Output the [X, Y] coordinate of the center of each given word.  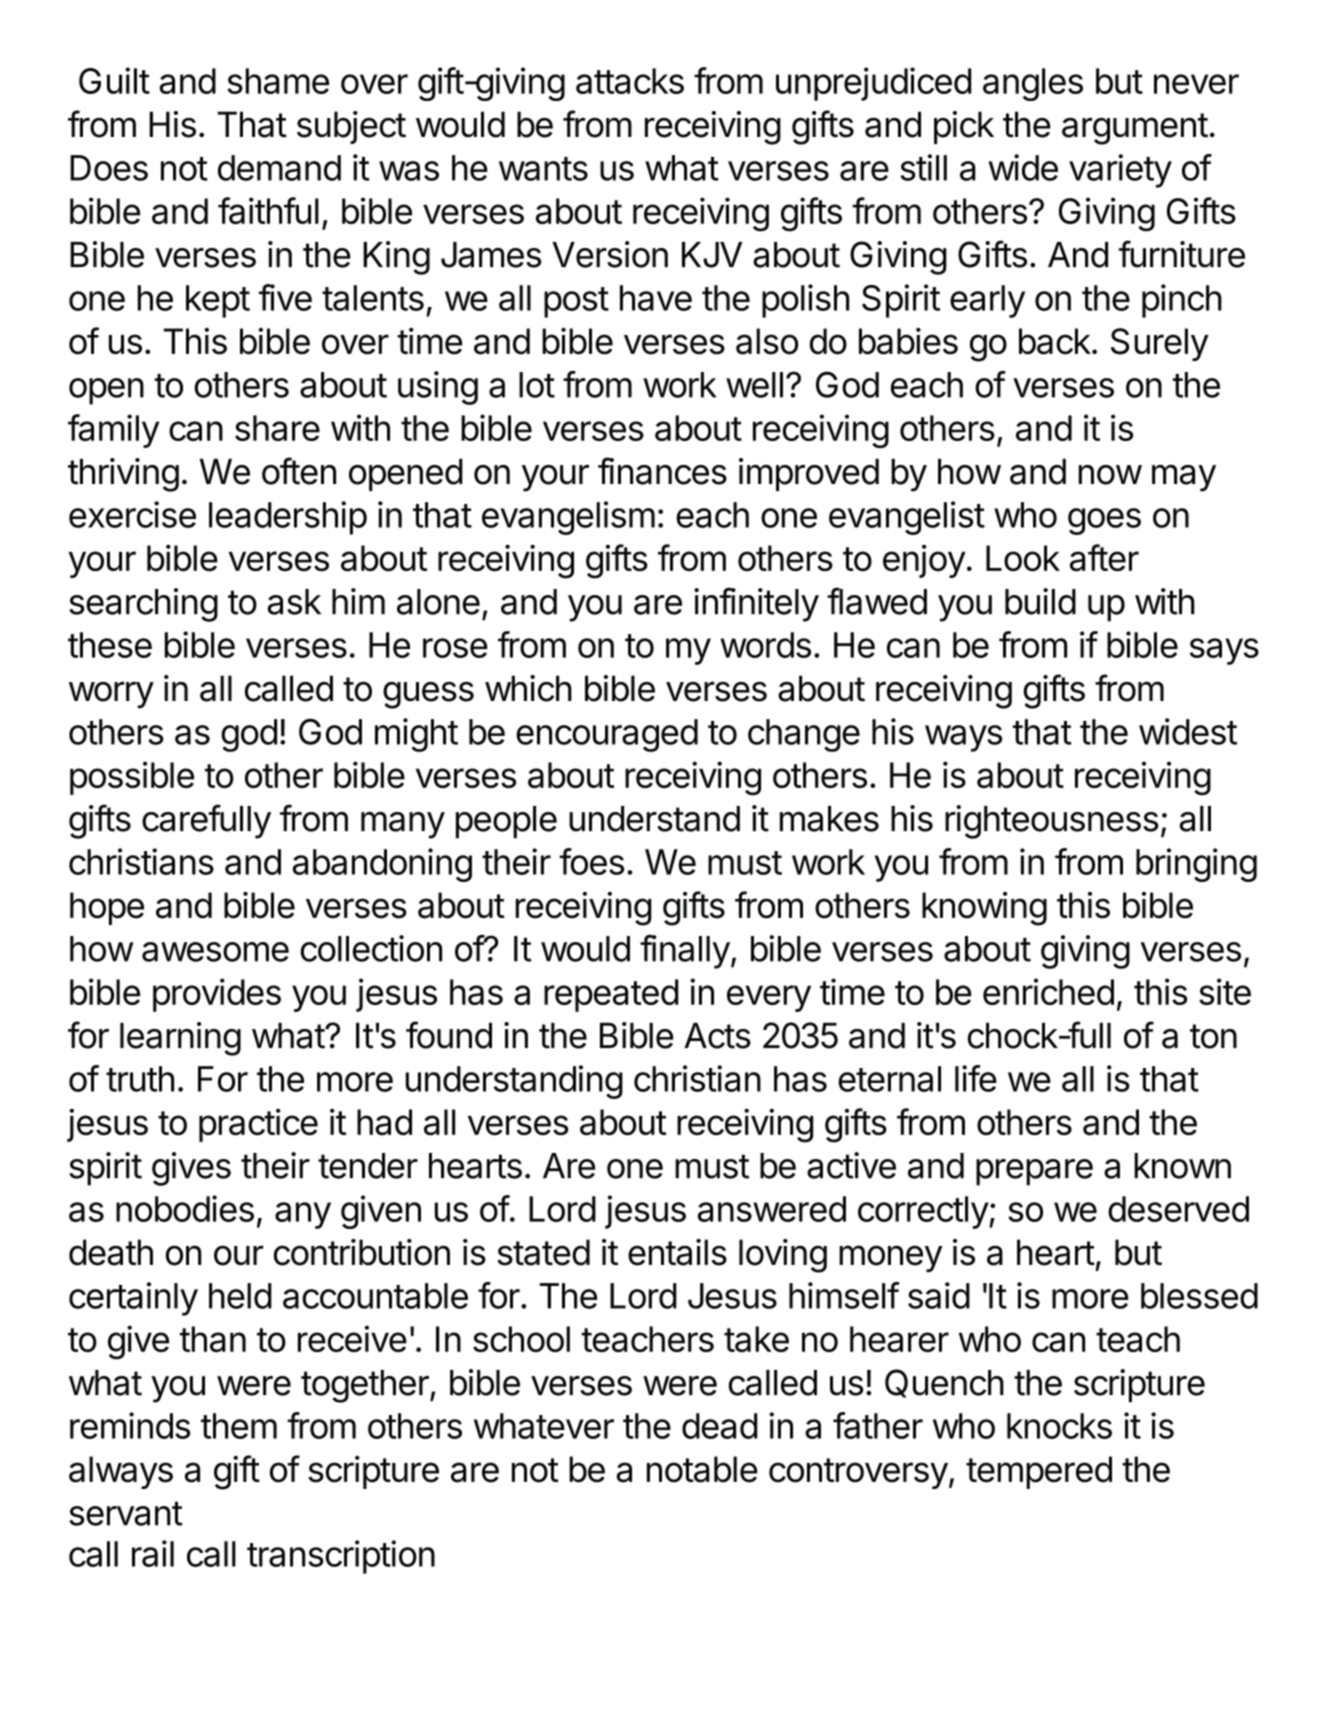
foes [591, 861]
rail [153, 1553]
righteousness [1051, 822]
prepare [1034, 1172]
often [299, 471]
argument [1135, 129]
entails [677, 1252]
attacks [630, 81]
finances [662, 471]
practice [258, 1125]
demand [279, 168]
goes [1104, 521]
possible [132, 778]
